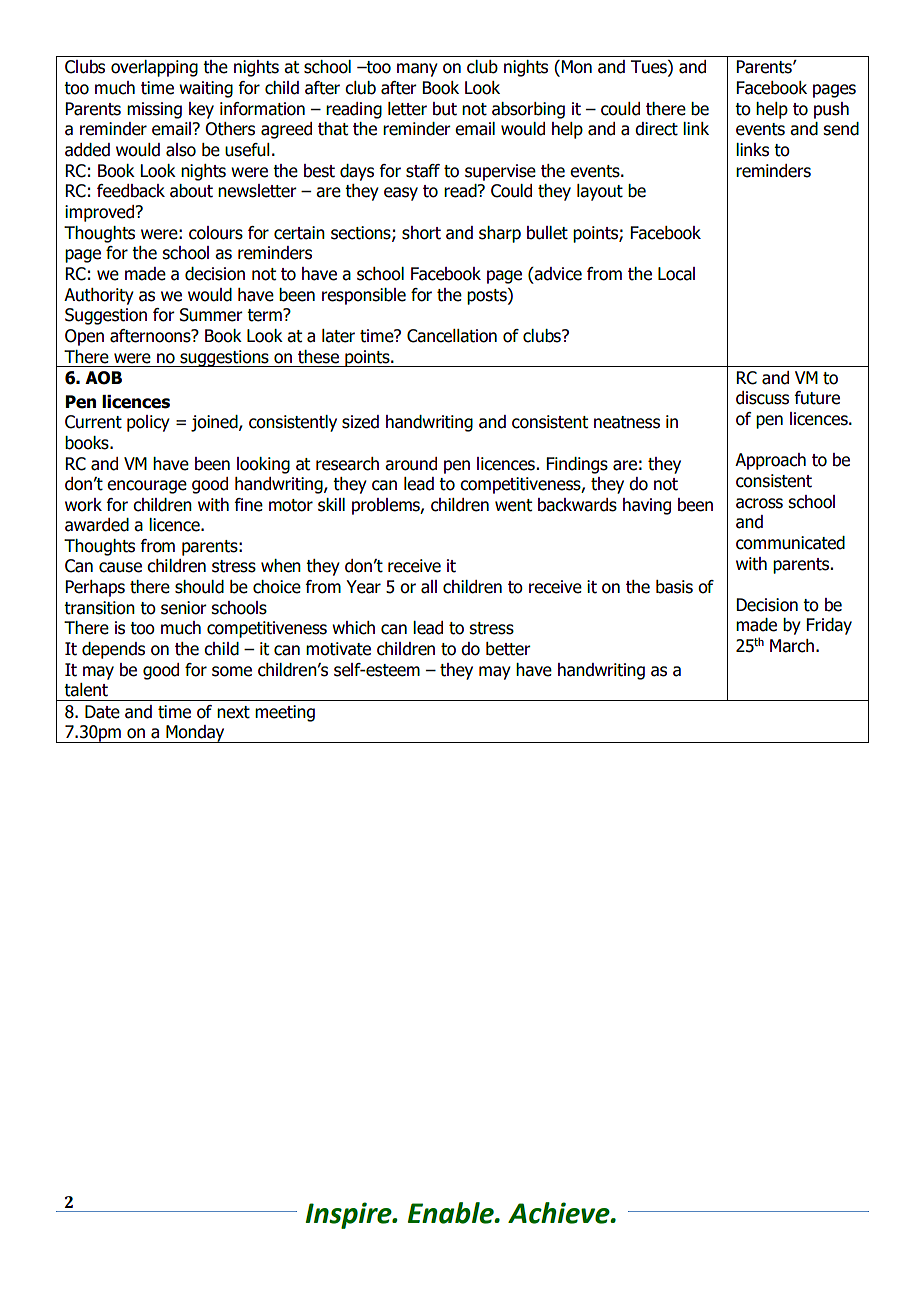  Describe the element at coordinates (445, 109) in the screenshot. I see `but` at that location.
